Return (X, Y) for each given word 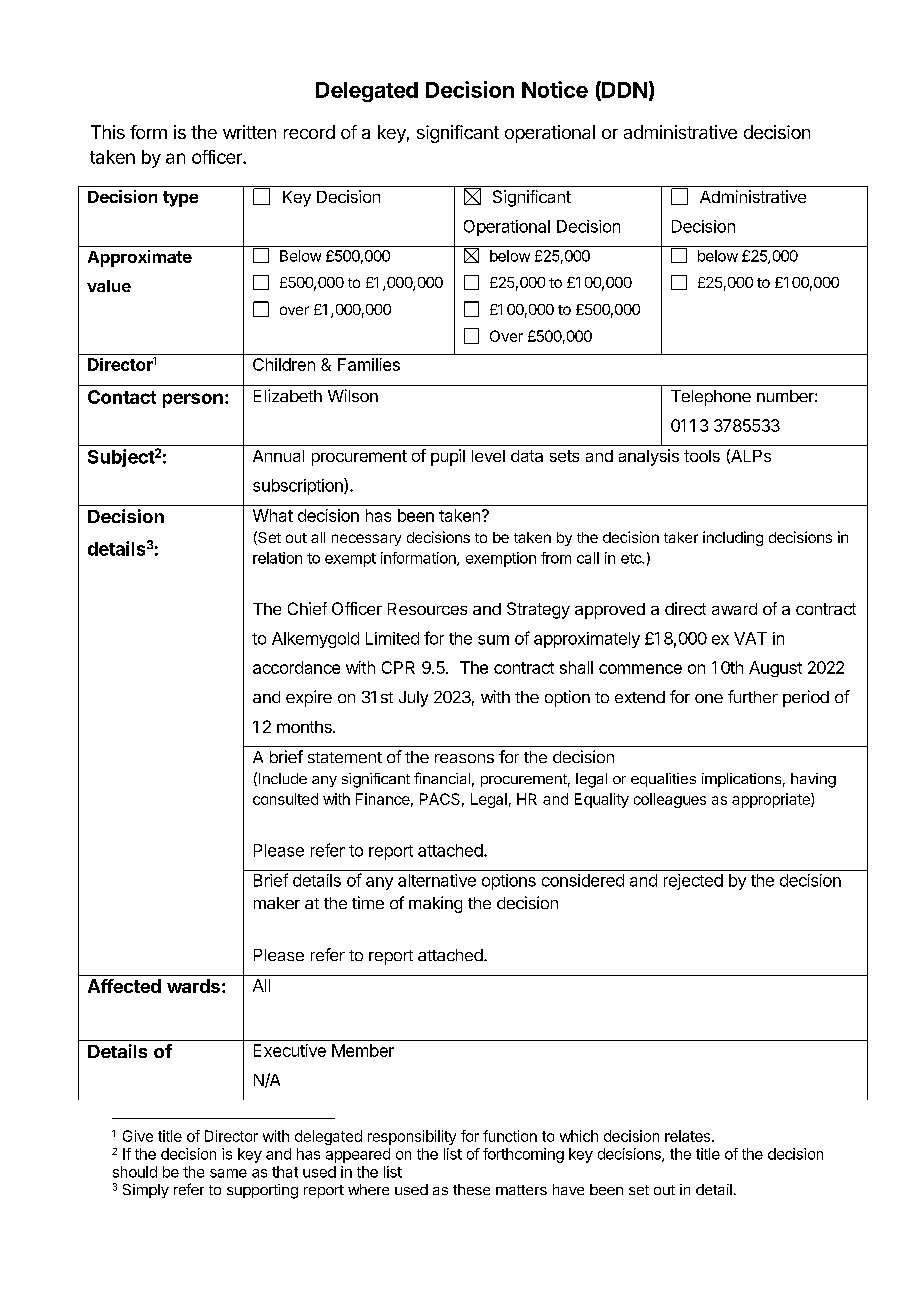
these (471, 1189)
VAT (750, 638)
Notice (555, 89)
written (249, 132)
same (228, 1173)
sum (493, 640)
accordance (296, 667)
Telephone (711, 398)
